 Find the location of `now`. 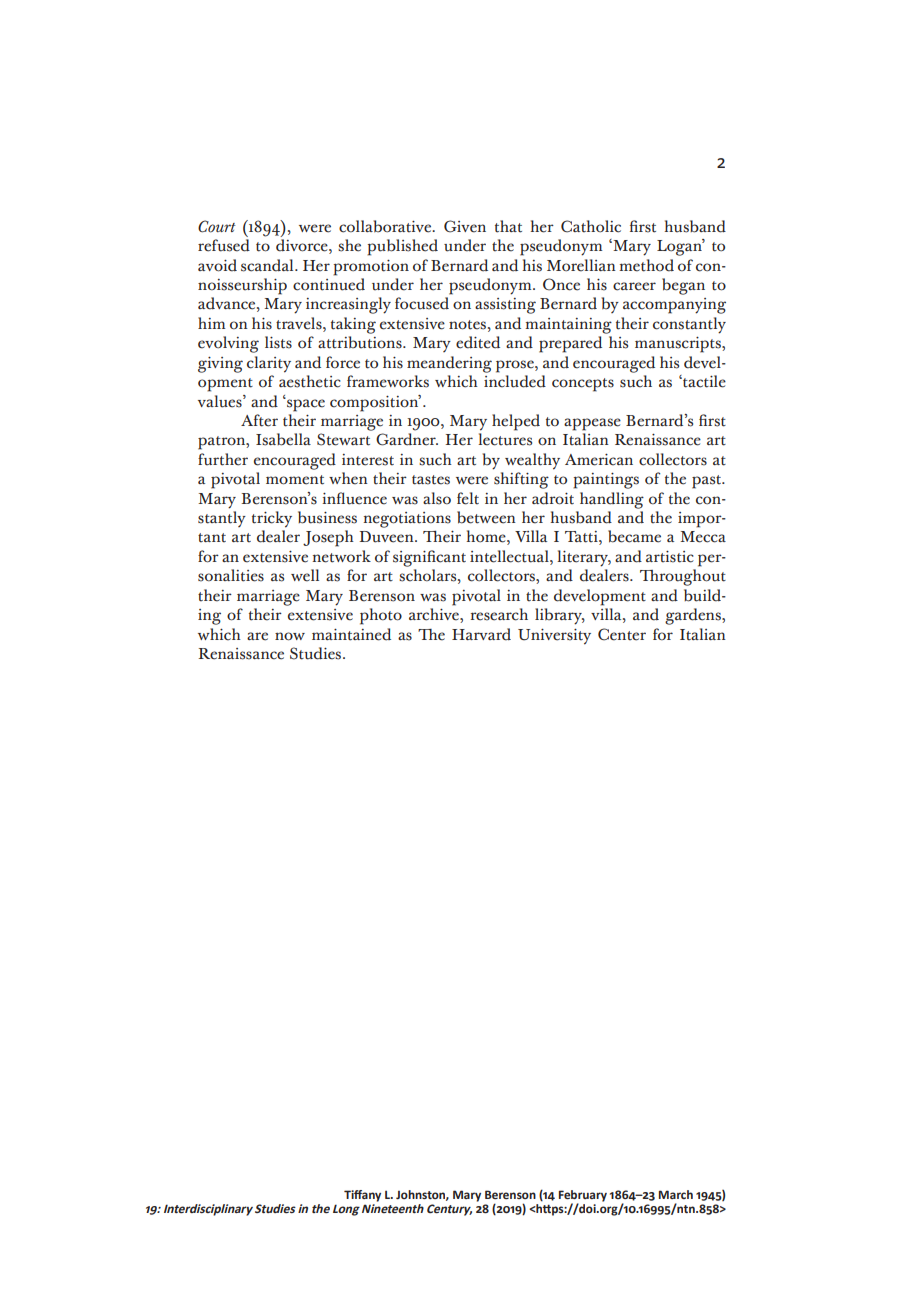

now is located at coordinates (290, 636).
